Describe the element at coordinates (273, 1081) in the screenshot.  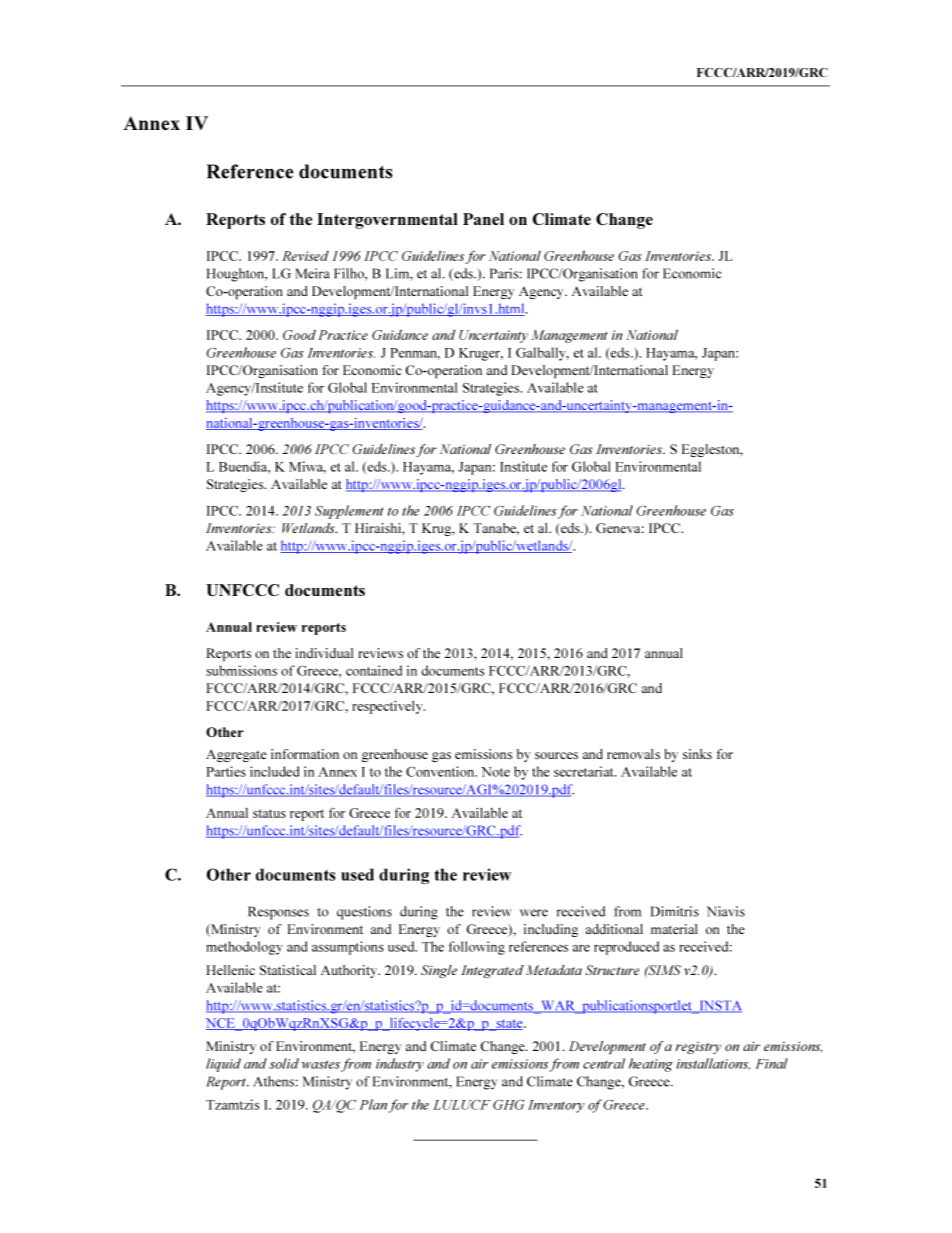
I see `Athens` at that location.
